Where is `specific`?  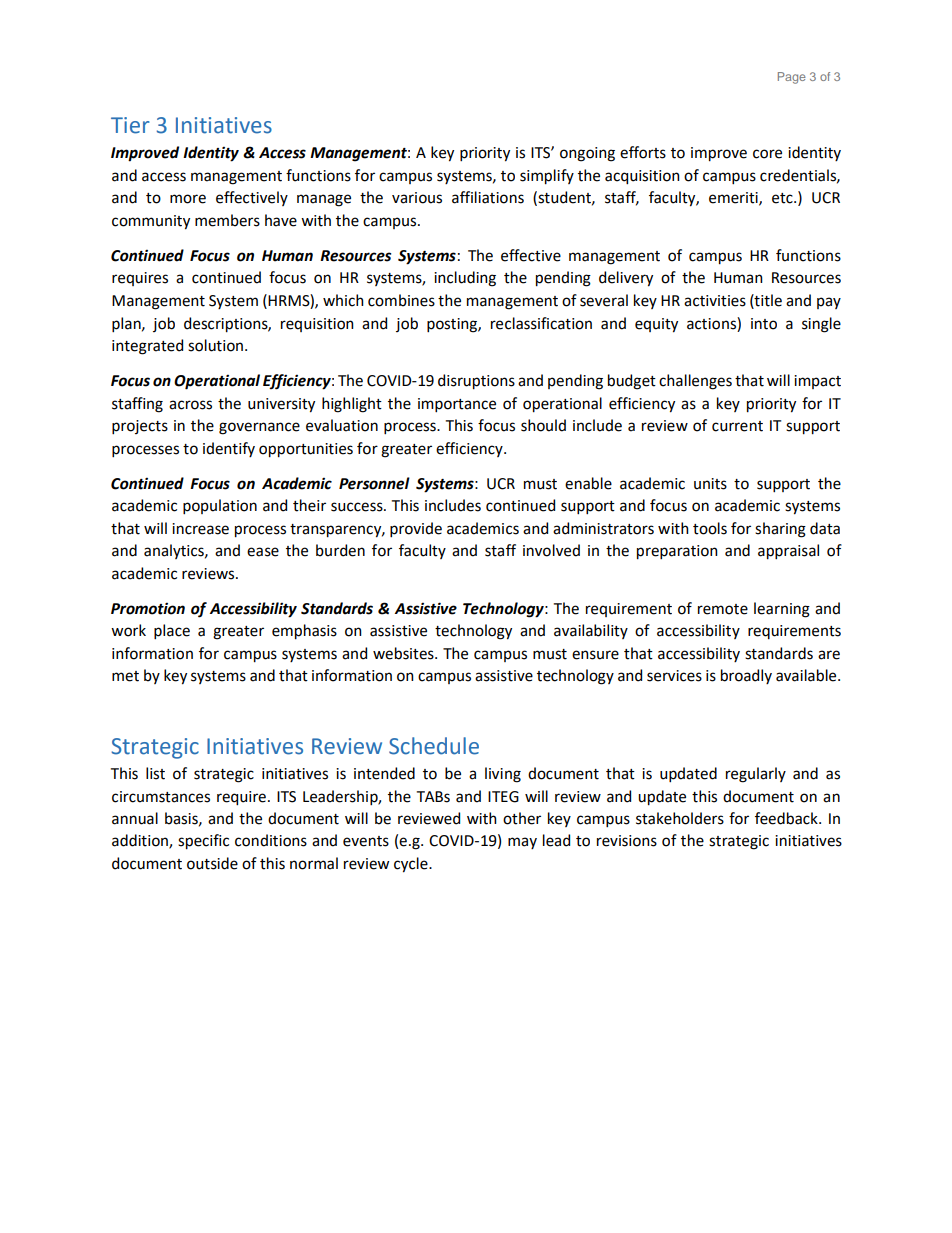 specific is located at coordinates (203, 842).
